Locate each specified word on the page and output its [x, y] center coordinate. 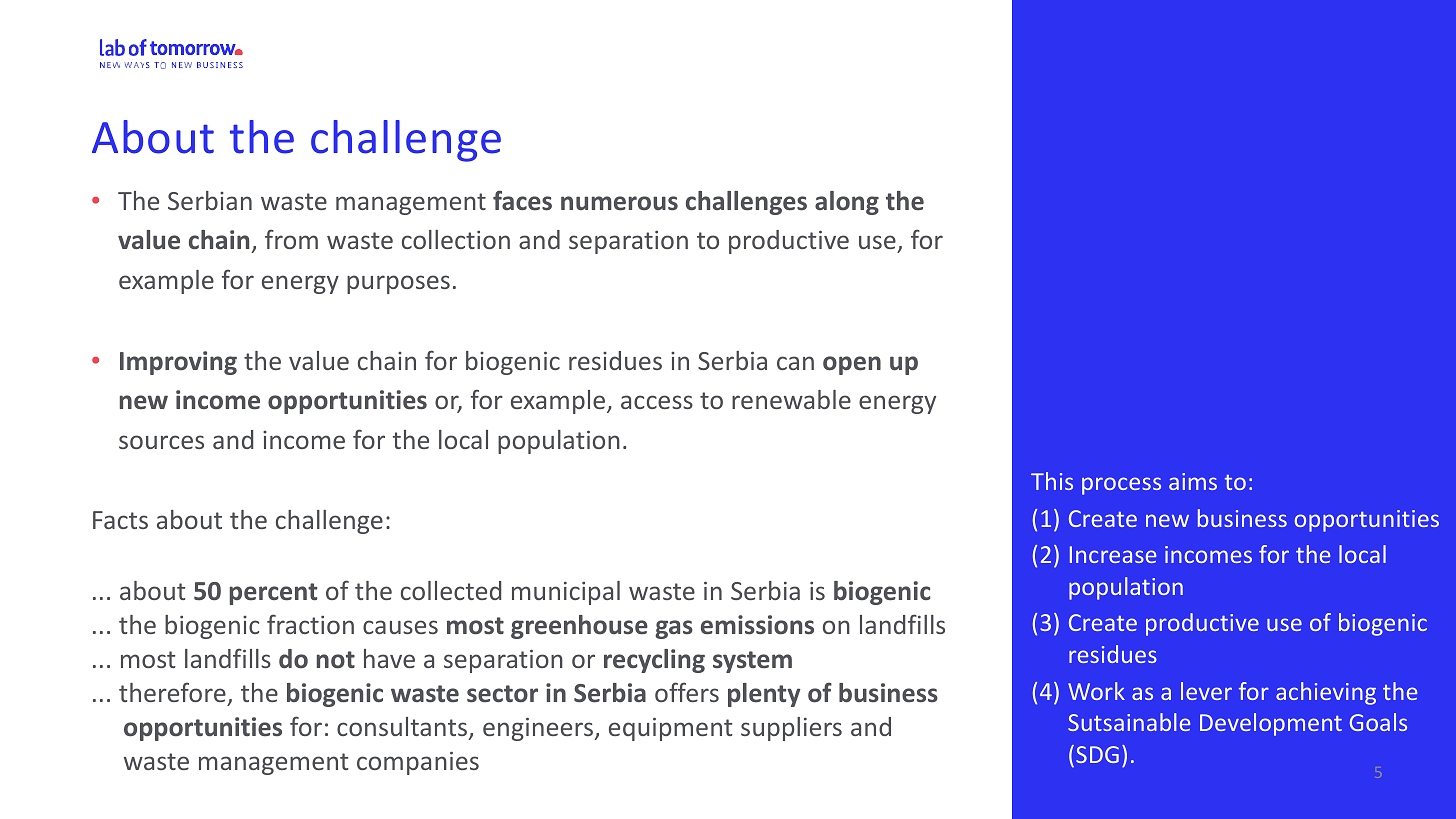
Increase [1113, 554]
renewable [791, 399]
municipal [566, 593]
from [291, 239]
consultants [403, 728]
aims [1193, 481]
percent [273, 594]
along [847, 203]
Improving [178, 363]
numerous [619, 203]
